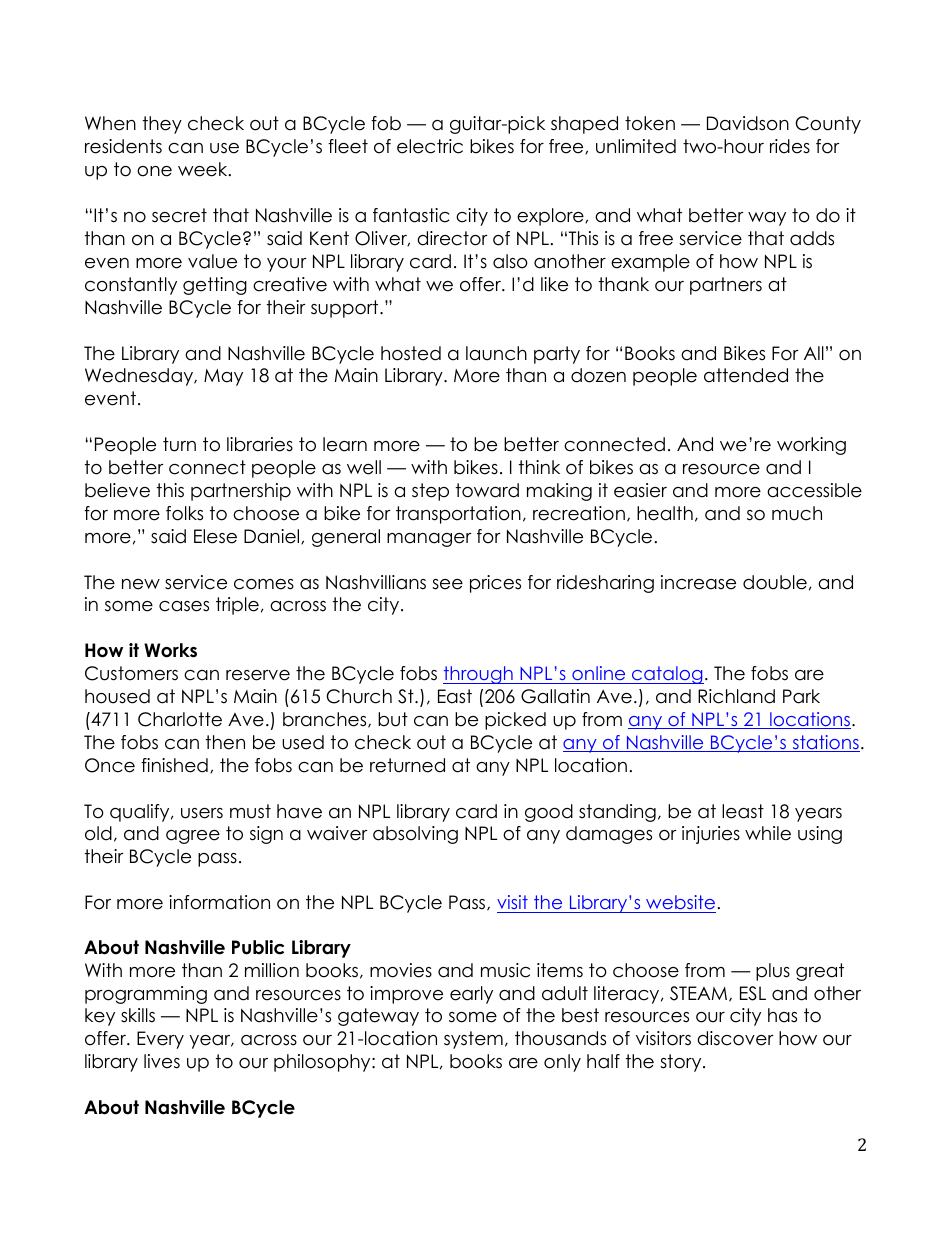 The width and height of the screenshot is (952, 1233). What do you see at coordinates (204, 169) in the screenshot?
I see `week` at bounding box center [204, 169].
